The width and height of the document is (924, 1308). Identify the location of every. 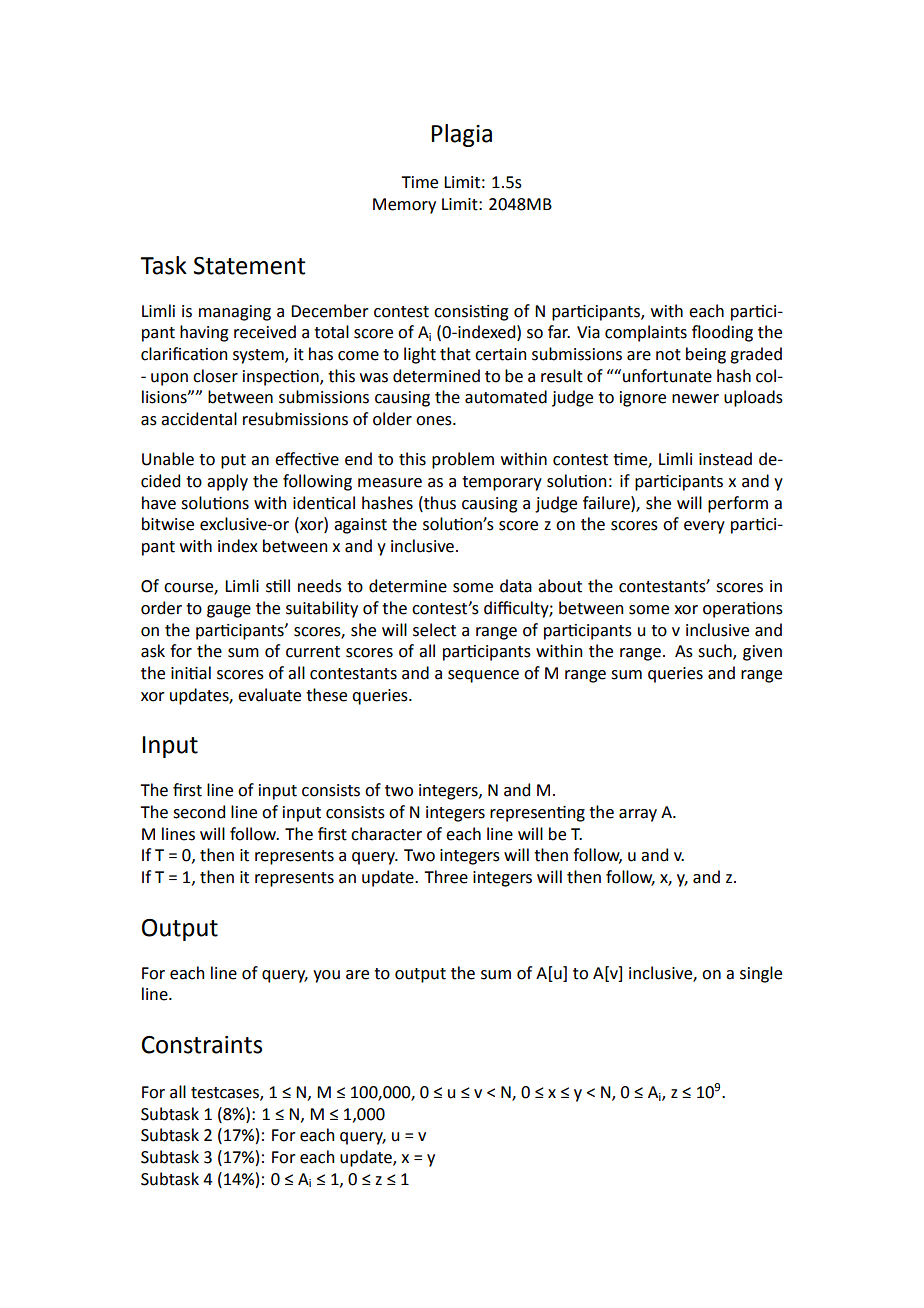
(704, 527).
